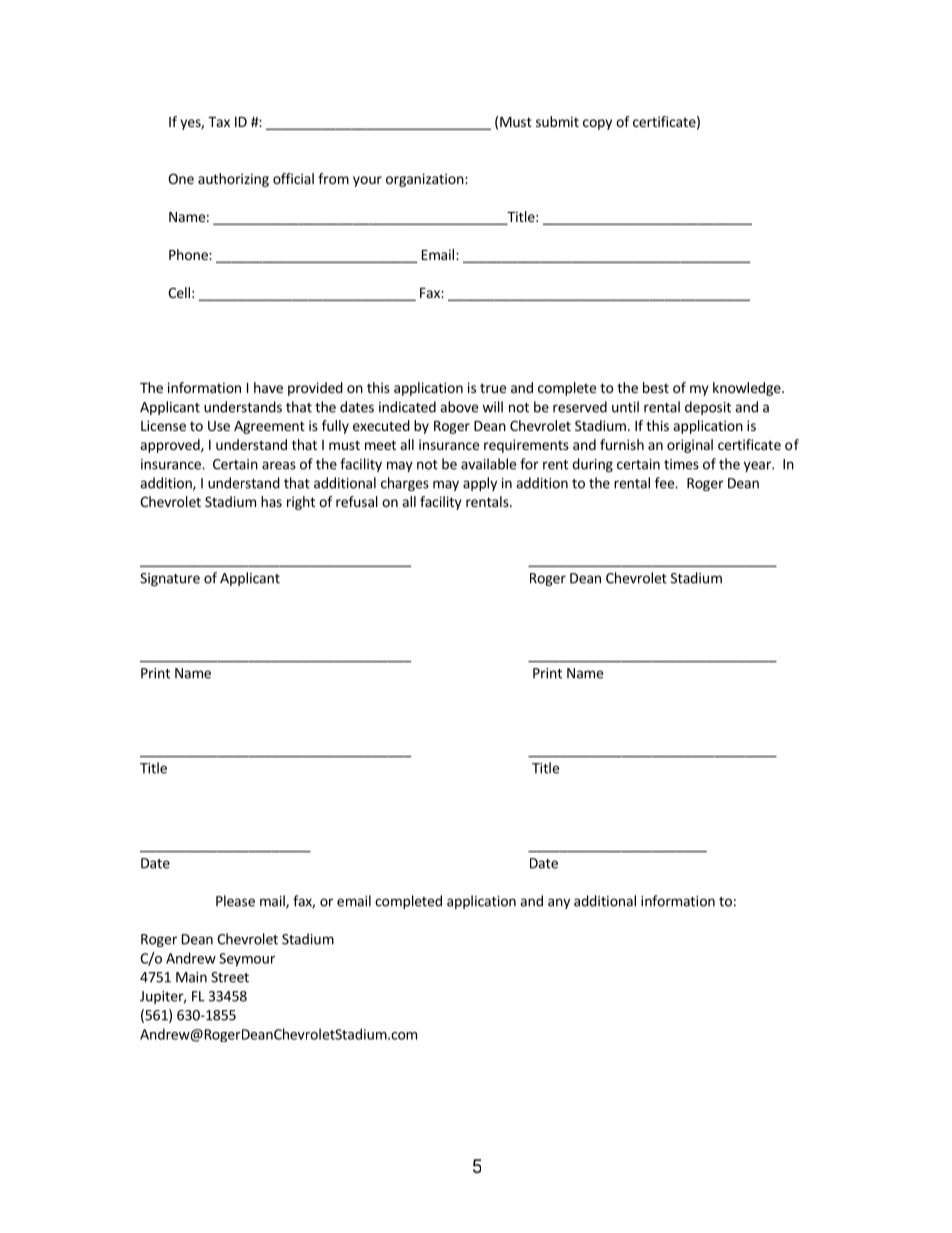 The width and height of the image is (952, 1233). What do you see at coordinates (425, 180) in the image?
I see `organization` at bounding box center [425, 180].
